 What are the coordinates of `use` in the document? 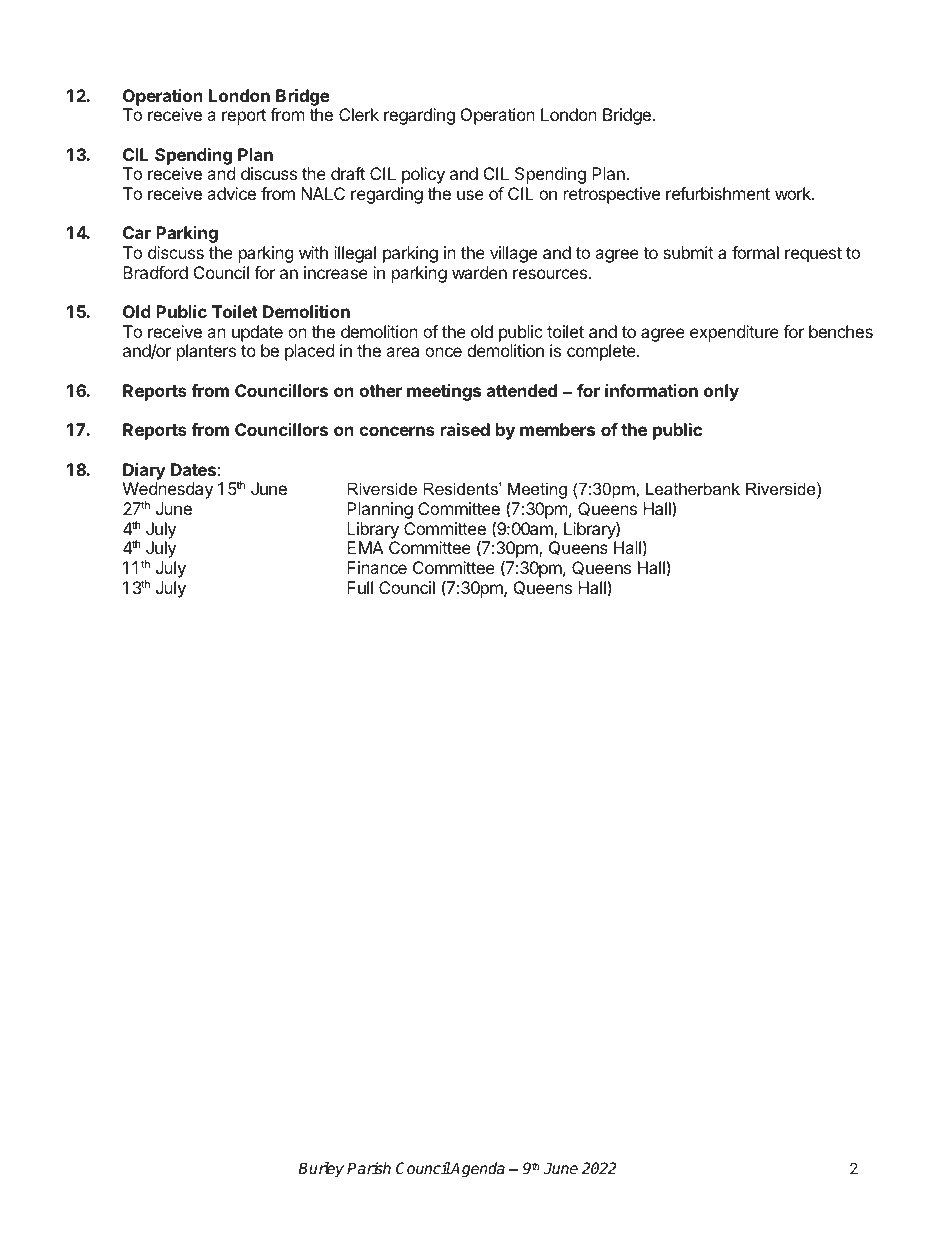 It's located at (470, 195).
